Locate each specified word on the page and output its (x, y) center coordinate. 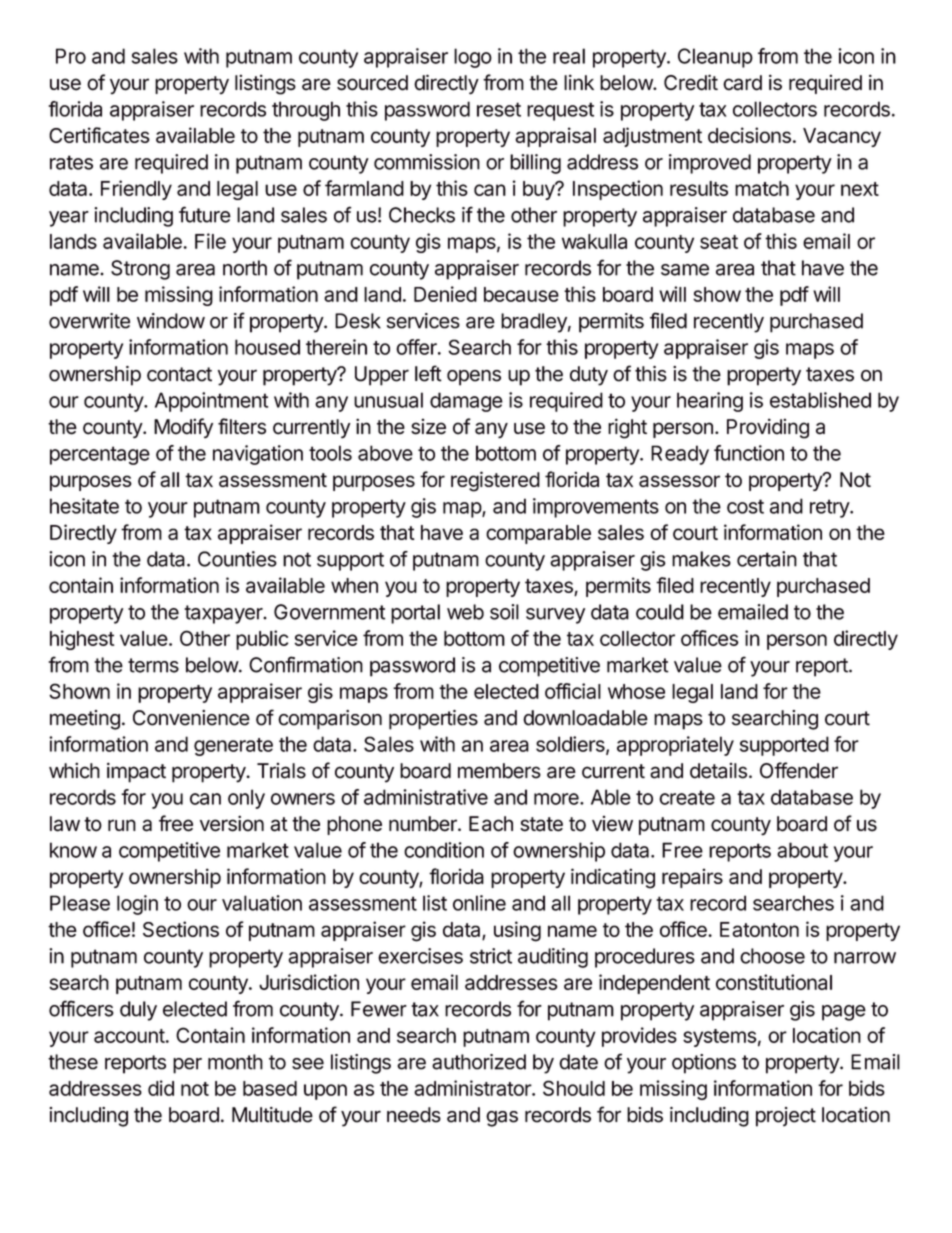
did (161, 1088)
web (465, 612)
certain (767, 559)
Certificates (99, 135)
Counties (237, 559)
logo (473, 58)
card (742, 83)
